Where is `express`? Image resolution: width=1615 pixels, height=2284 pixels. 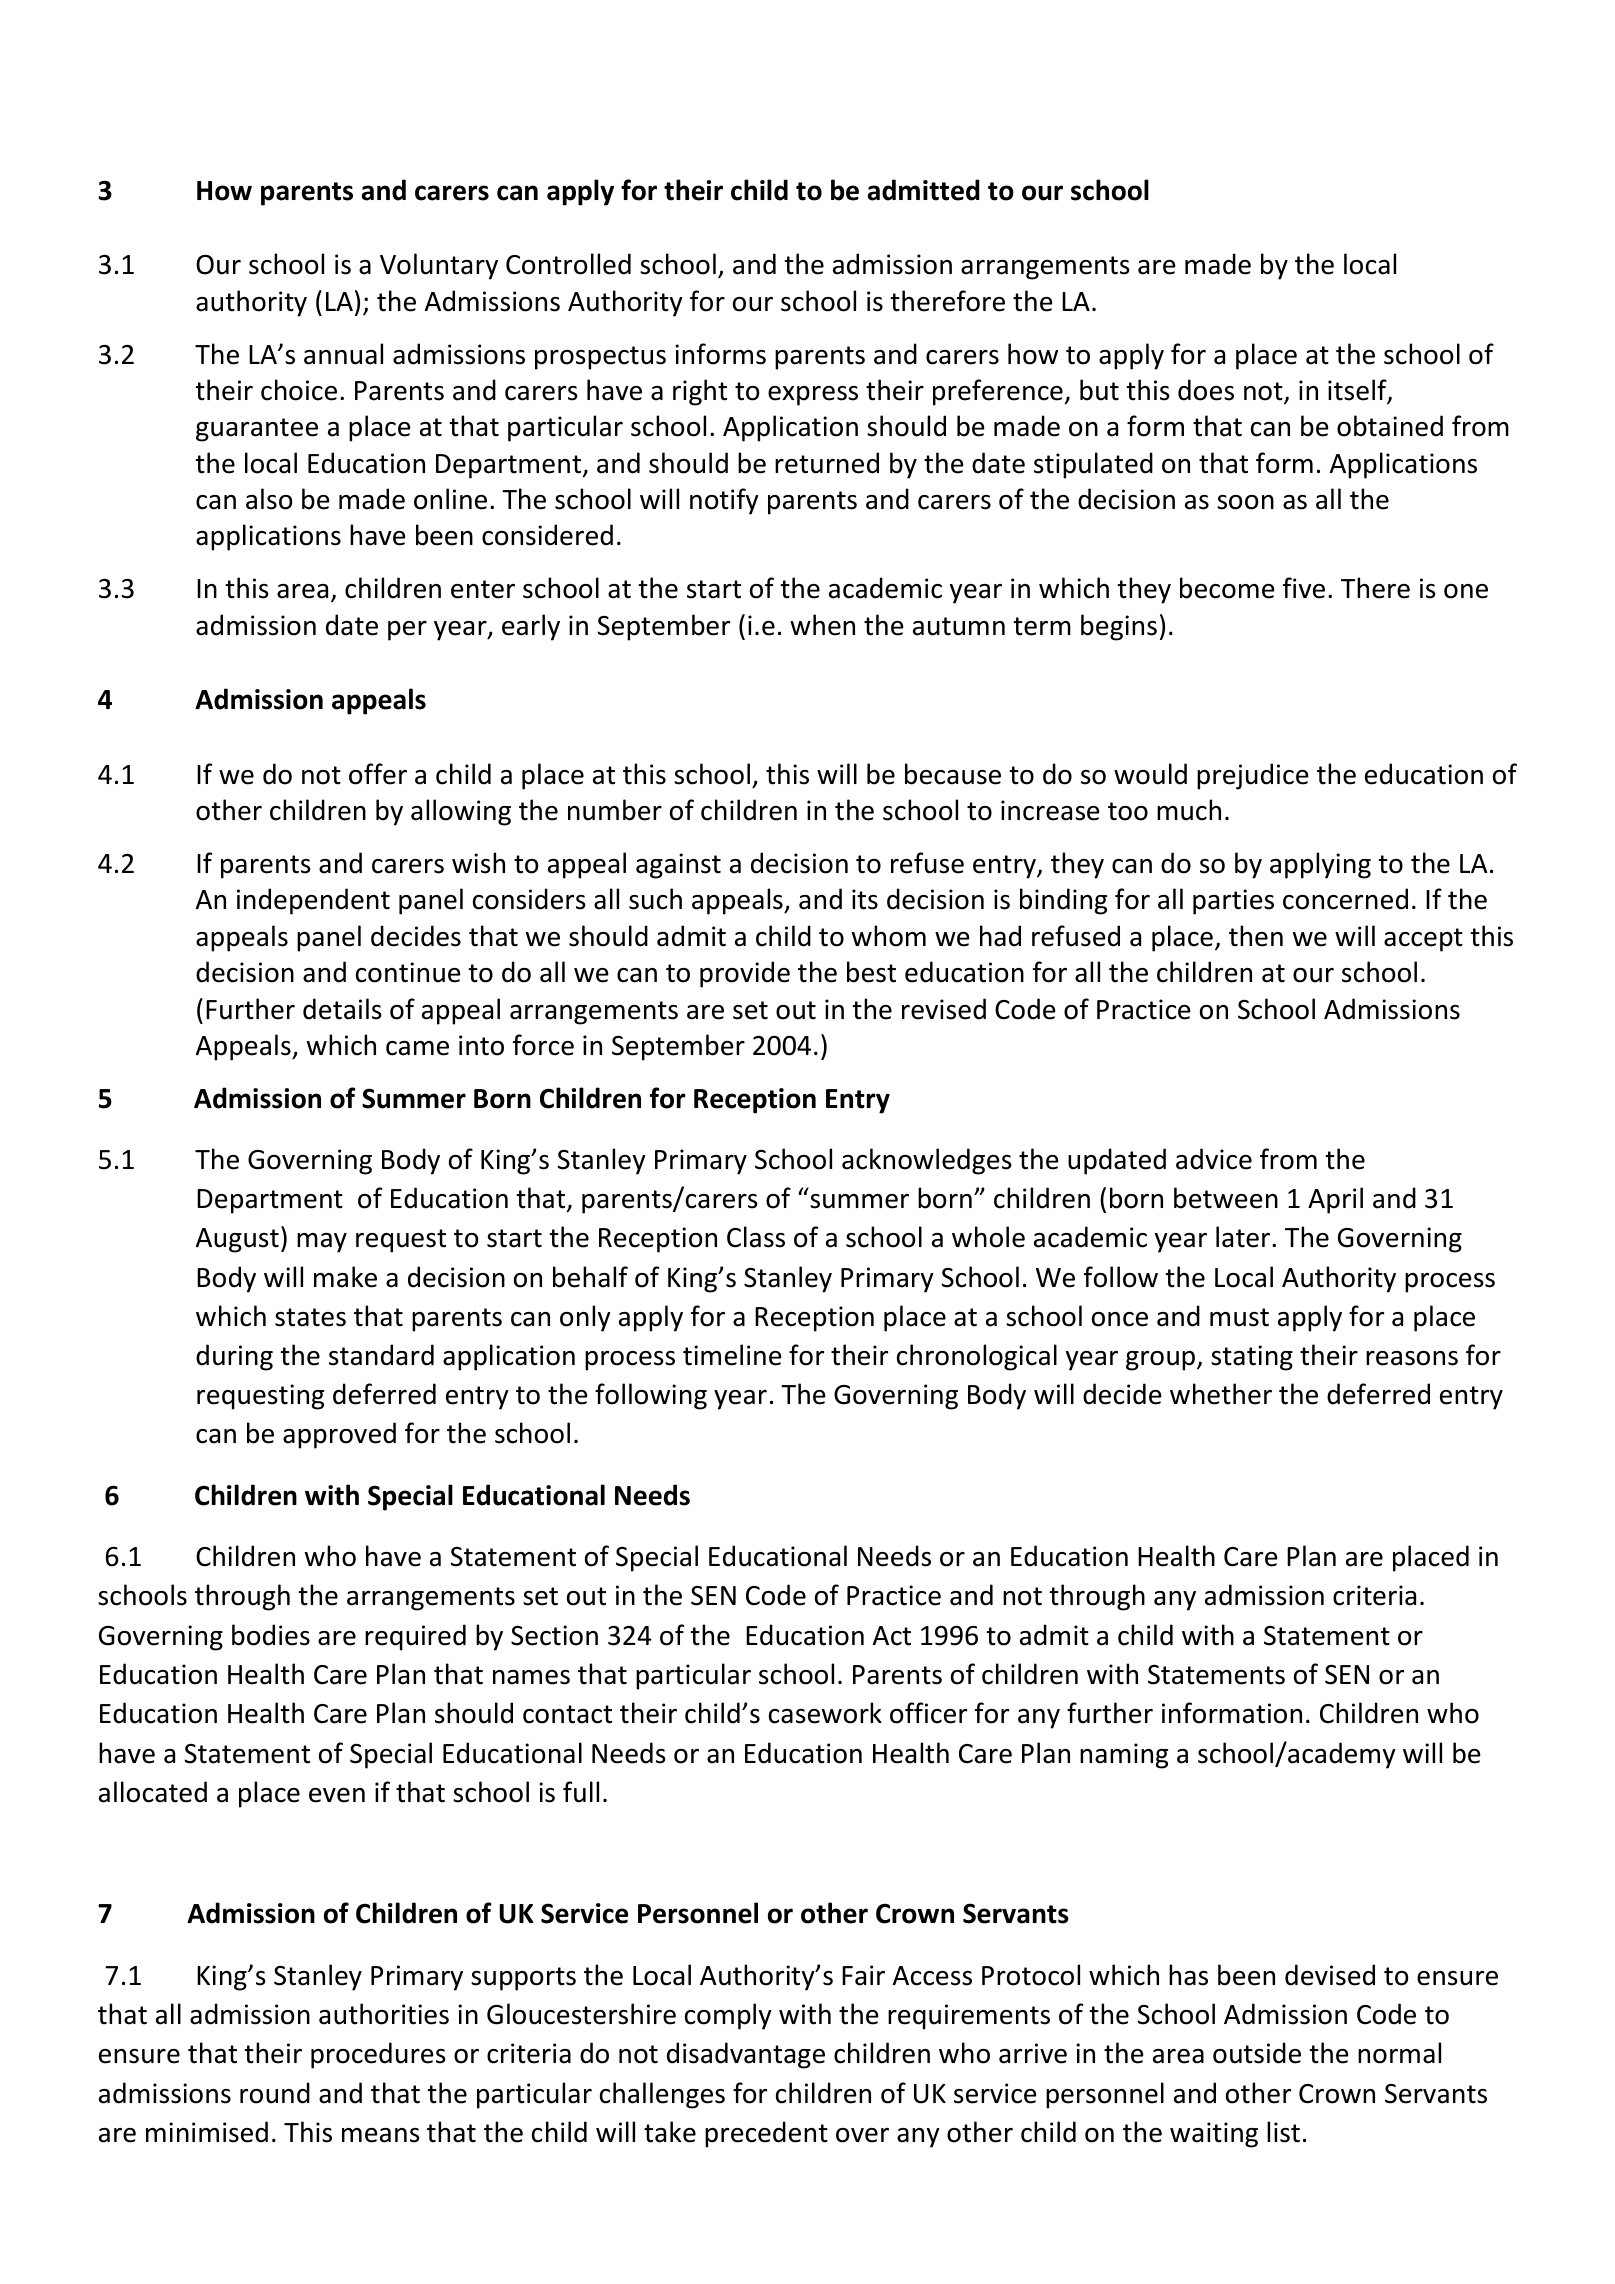
express is located at coordinates (813, 396).
